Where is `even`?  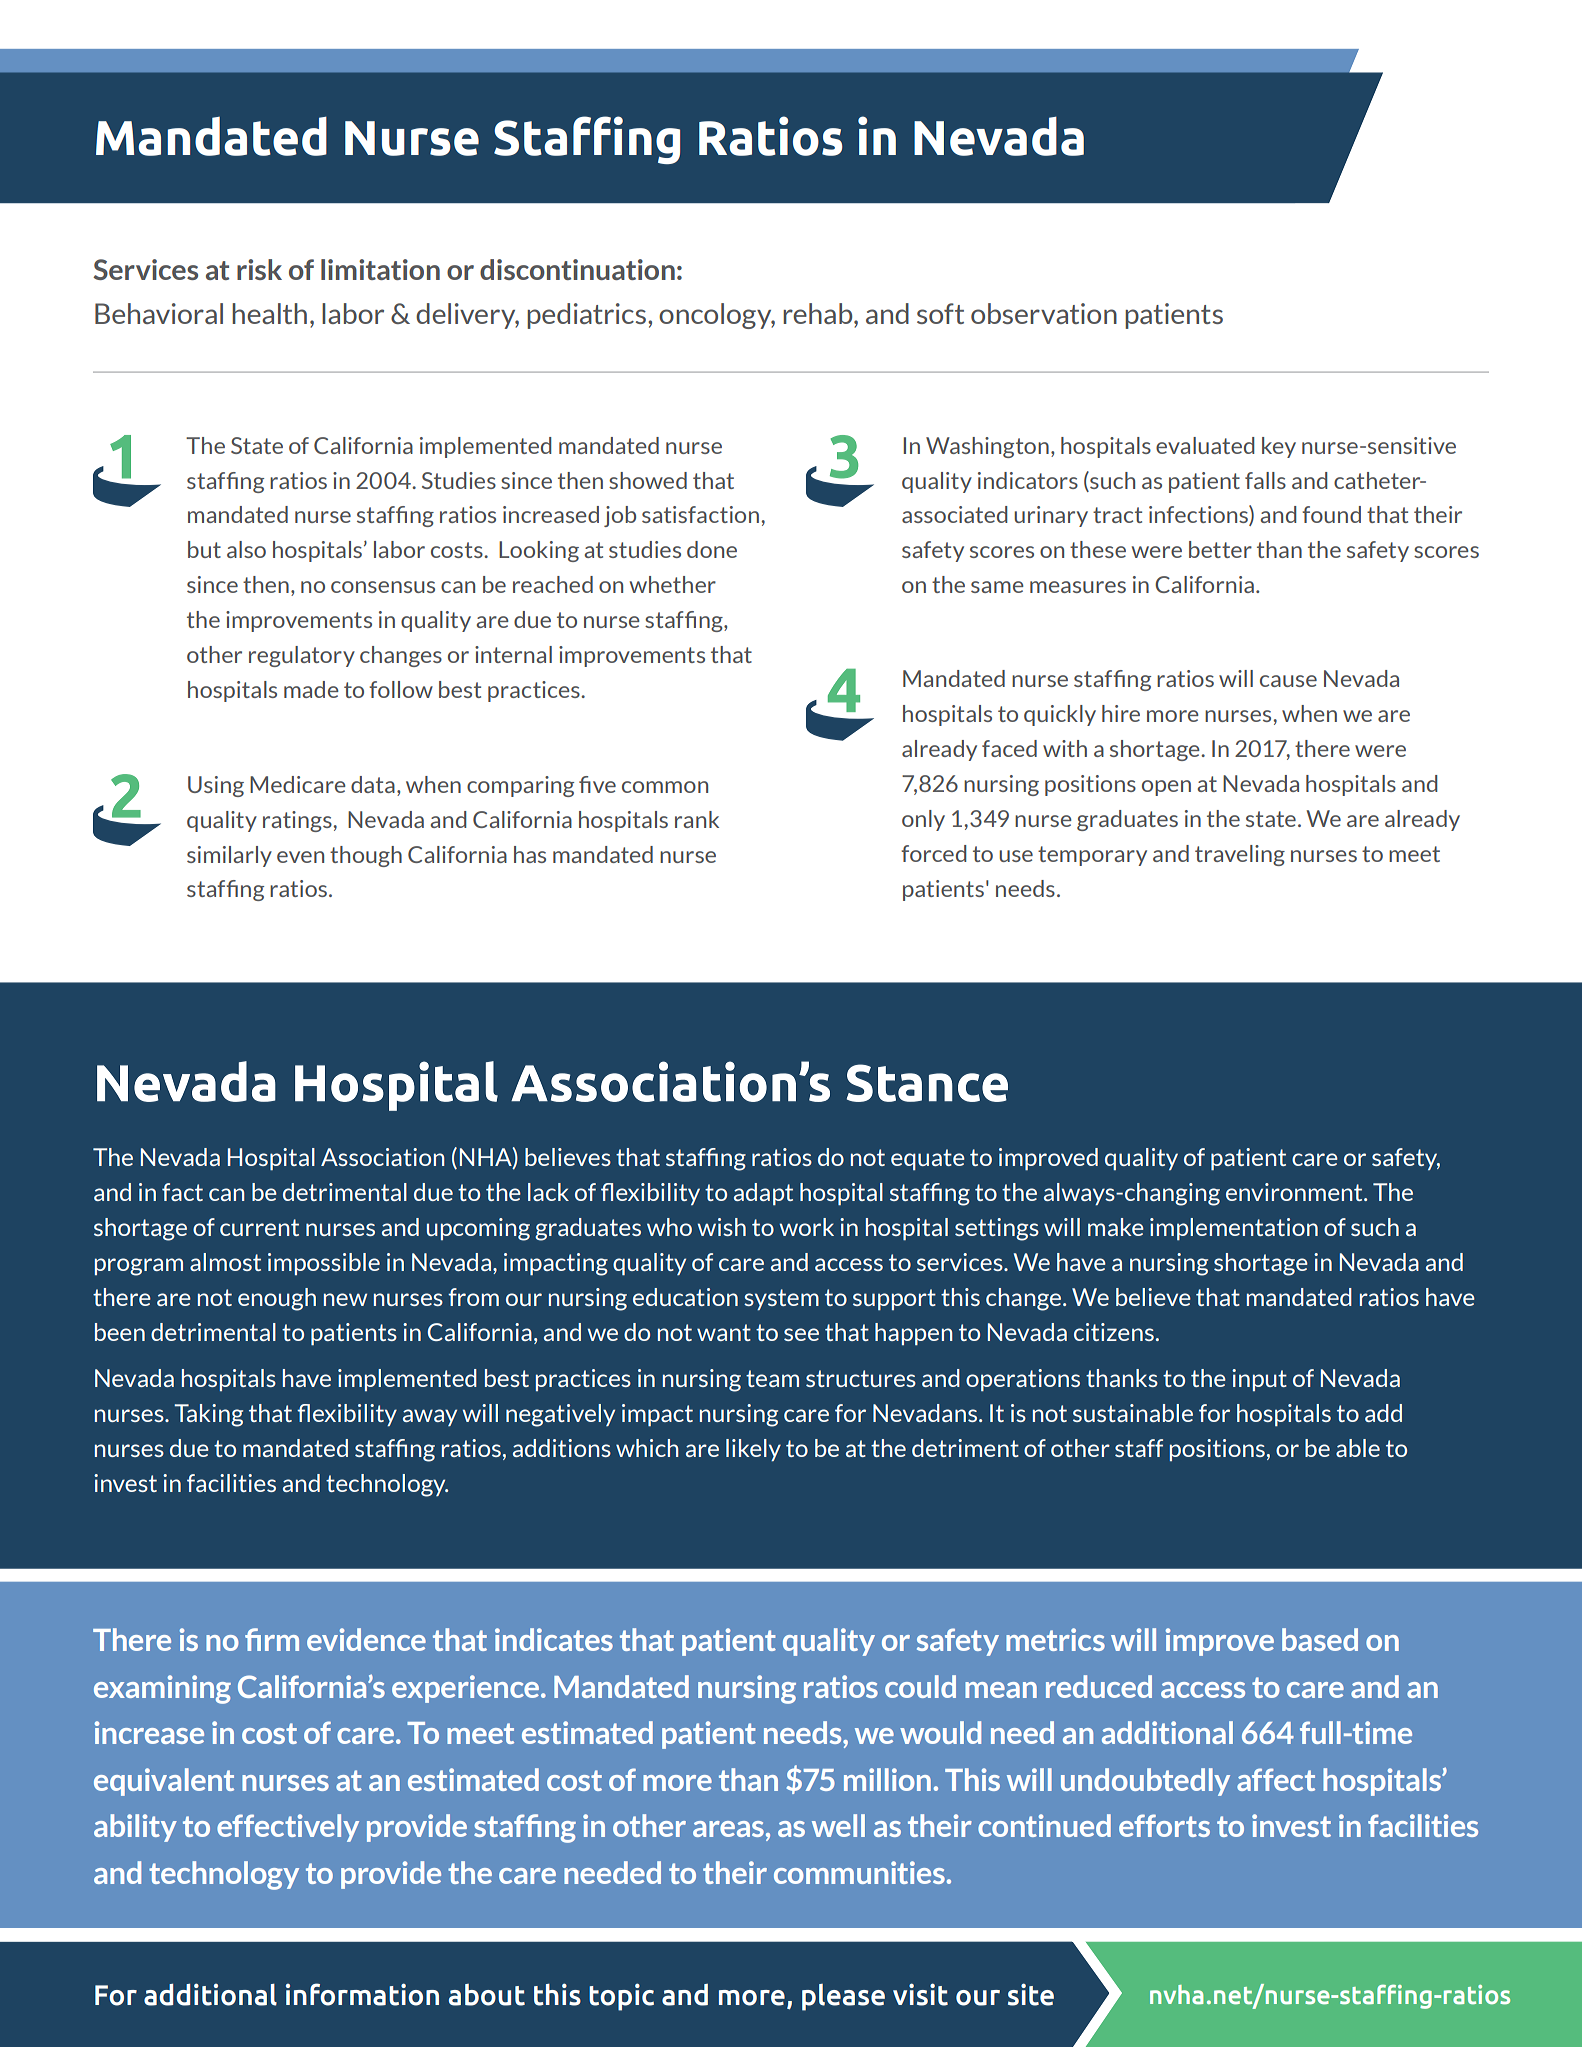
even is located at coordinates (300, 857).
